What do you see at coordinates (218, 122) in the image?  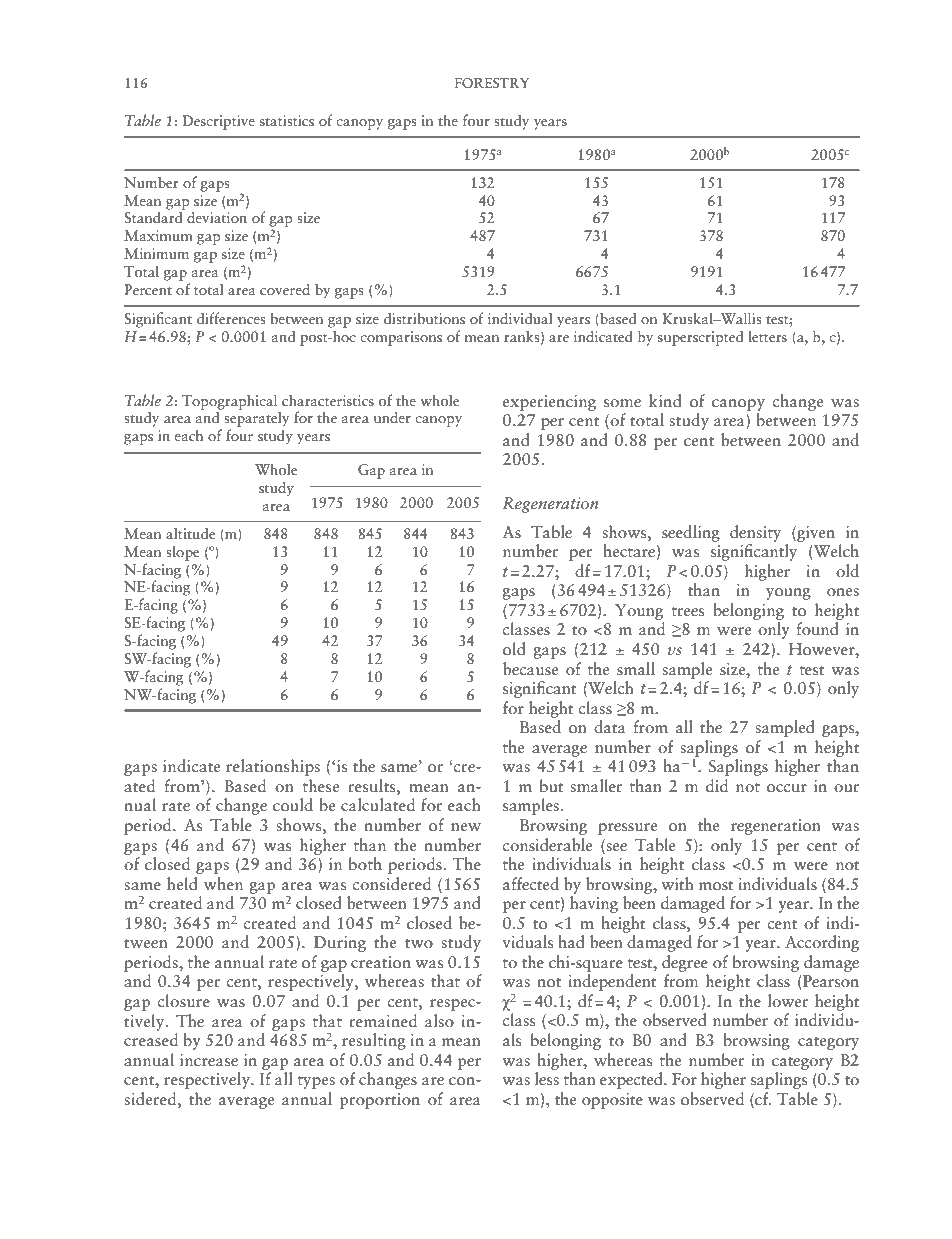 I see `Descriptive` at bounding box center [218, 122].
